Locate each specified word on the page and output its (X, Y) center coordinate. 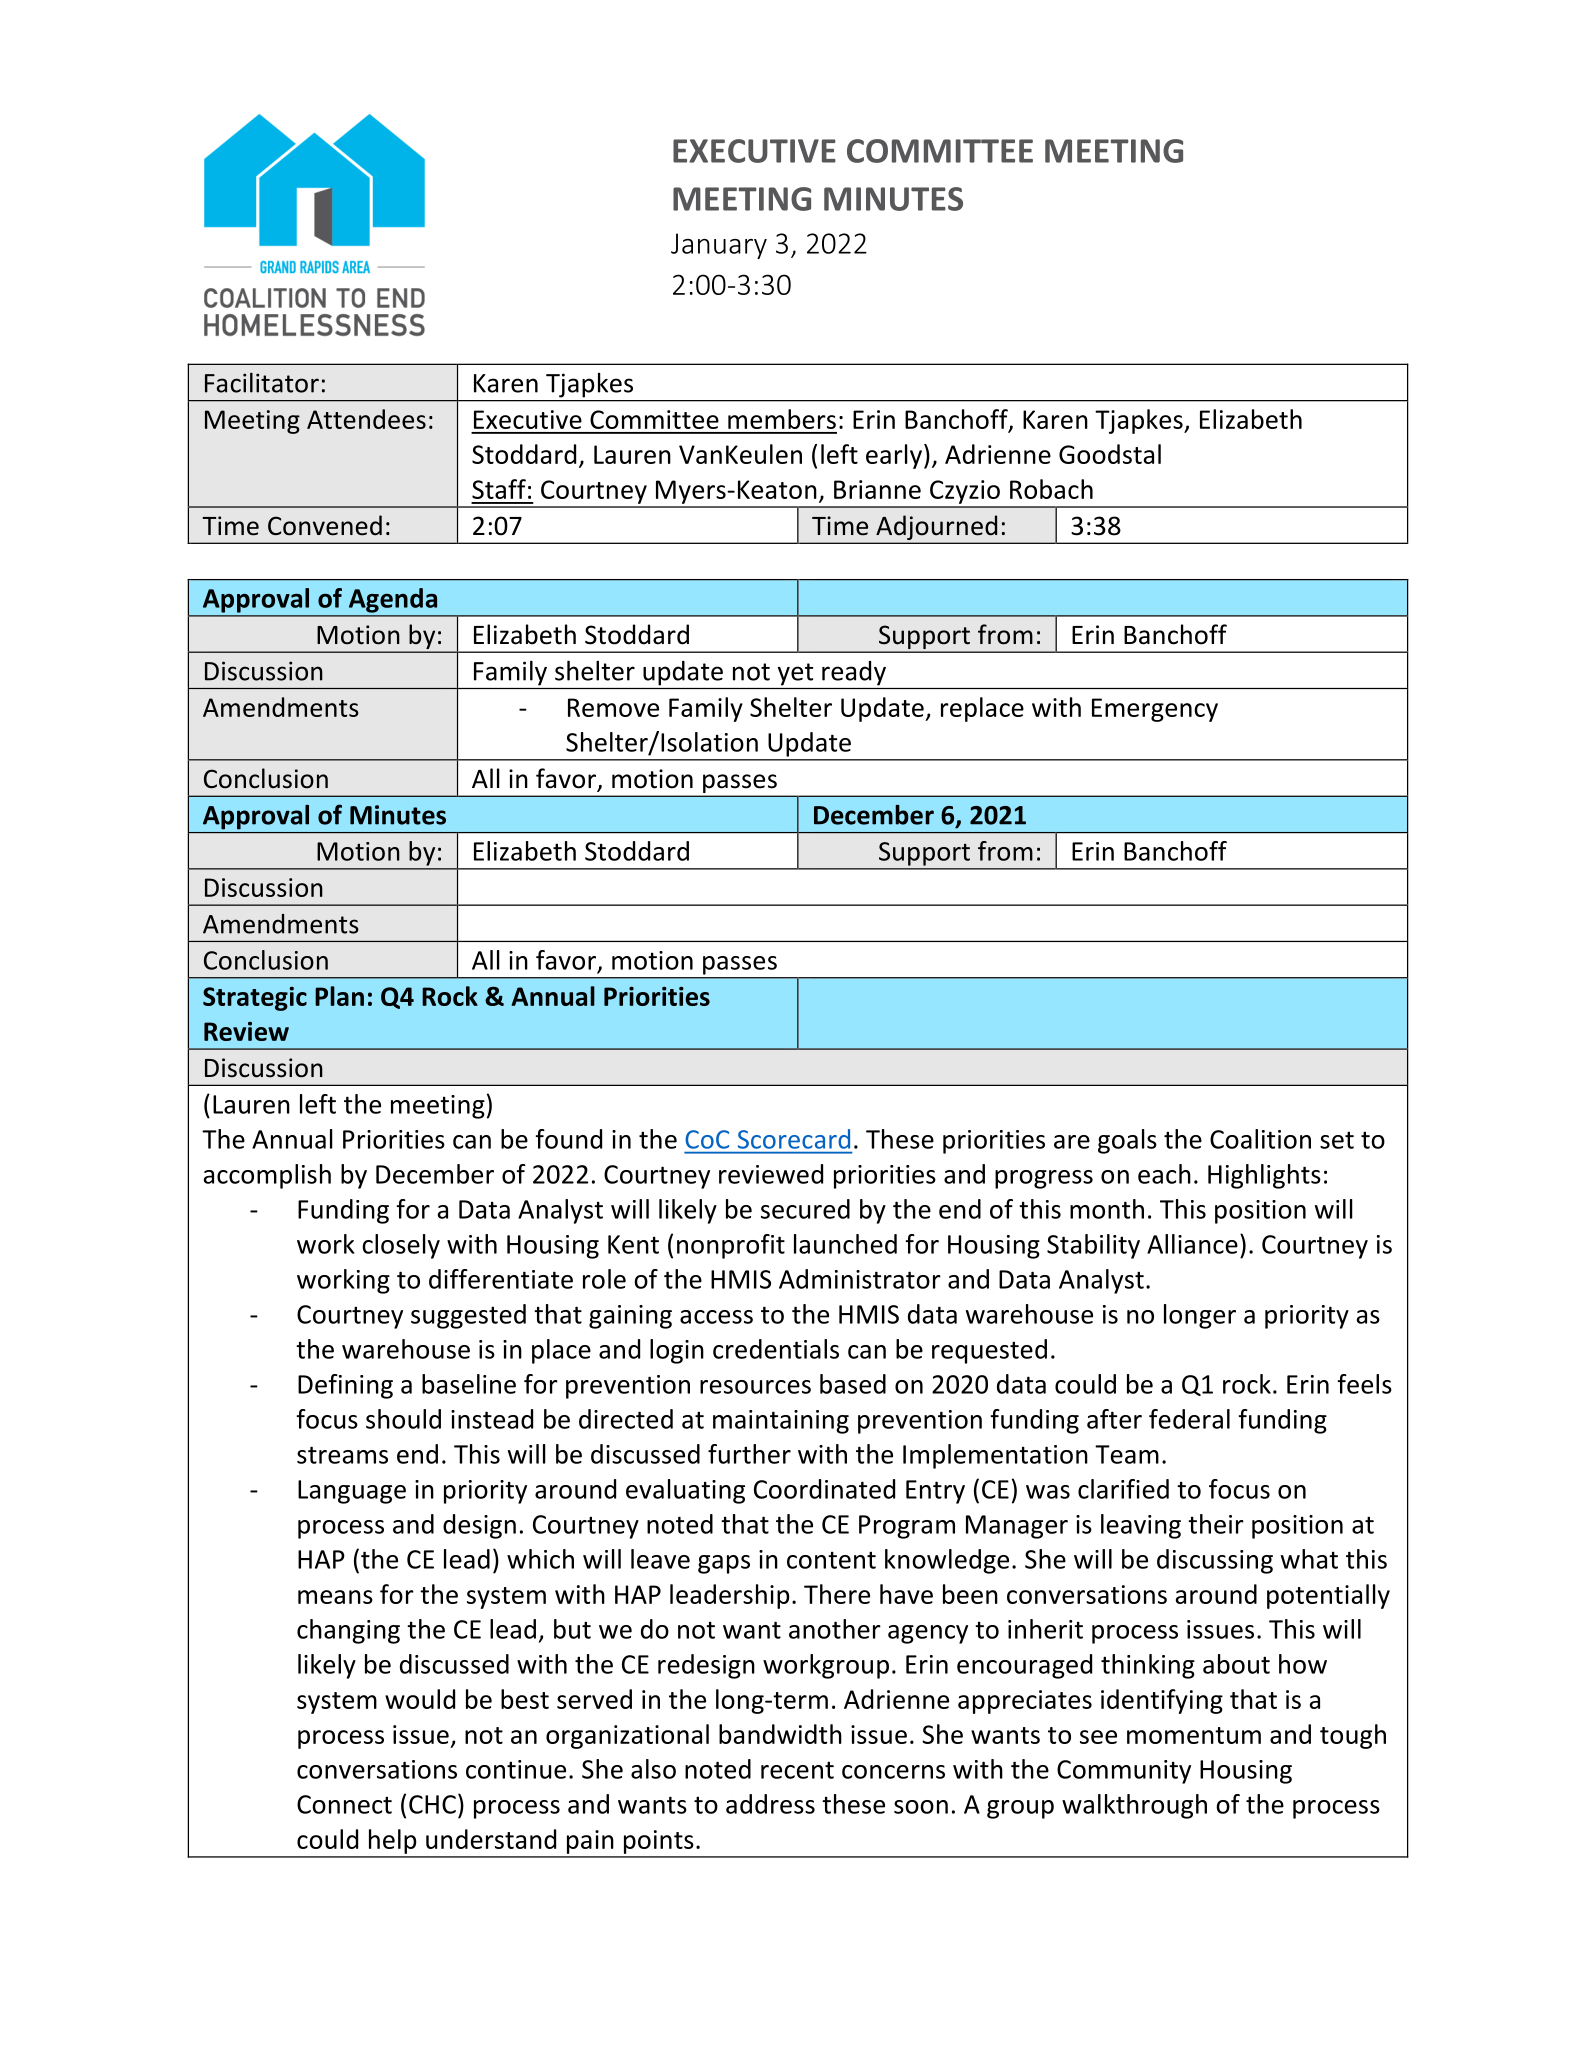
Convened (325, 525)
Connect (344, 1804)
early (894, 456)
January (719, 246)
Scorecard (794, 1139)
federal (1189, 1419)
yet (795, 674)
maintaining (781, 1422)
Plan (339, 996)
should (403, 1419)
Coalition (1260, 1139)
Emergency (1155, 710)
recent (797, 1770)
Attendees (366, 419)
